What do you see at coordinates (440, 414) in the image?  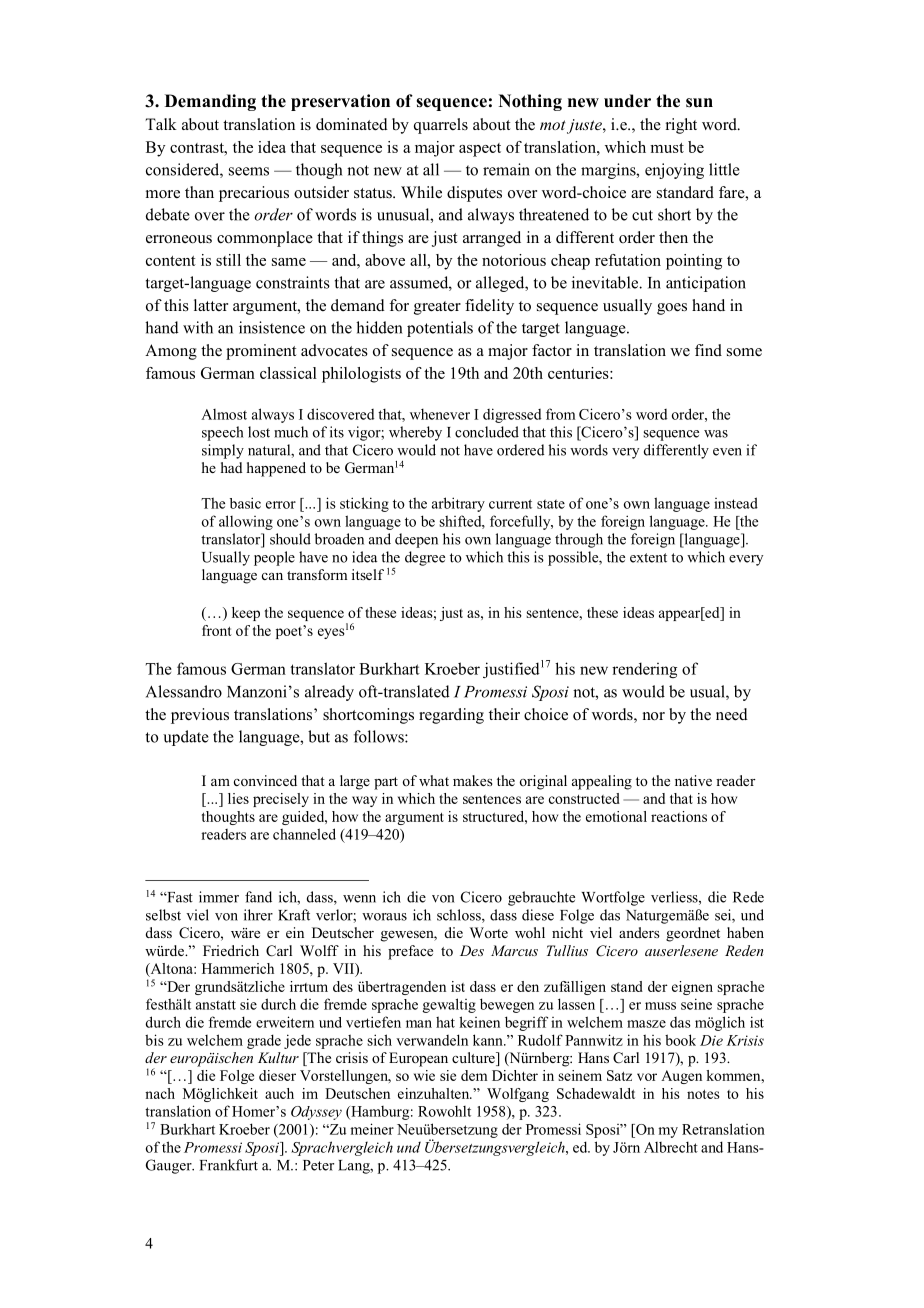 I see `whenever` at bounding box center [440, 414].
